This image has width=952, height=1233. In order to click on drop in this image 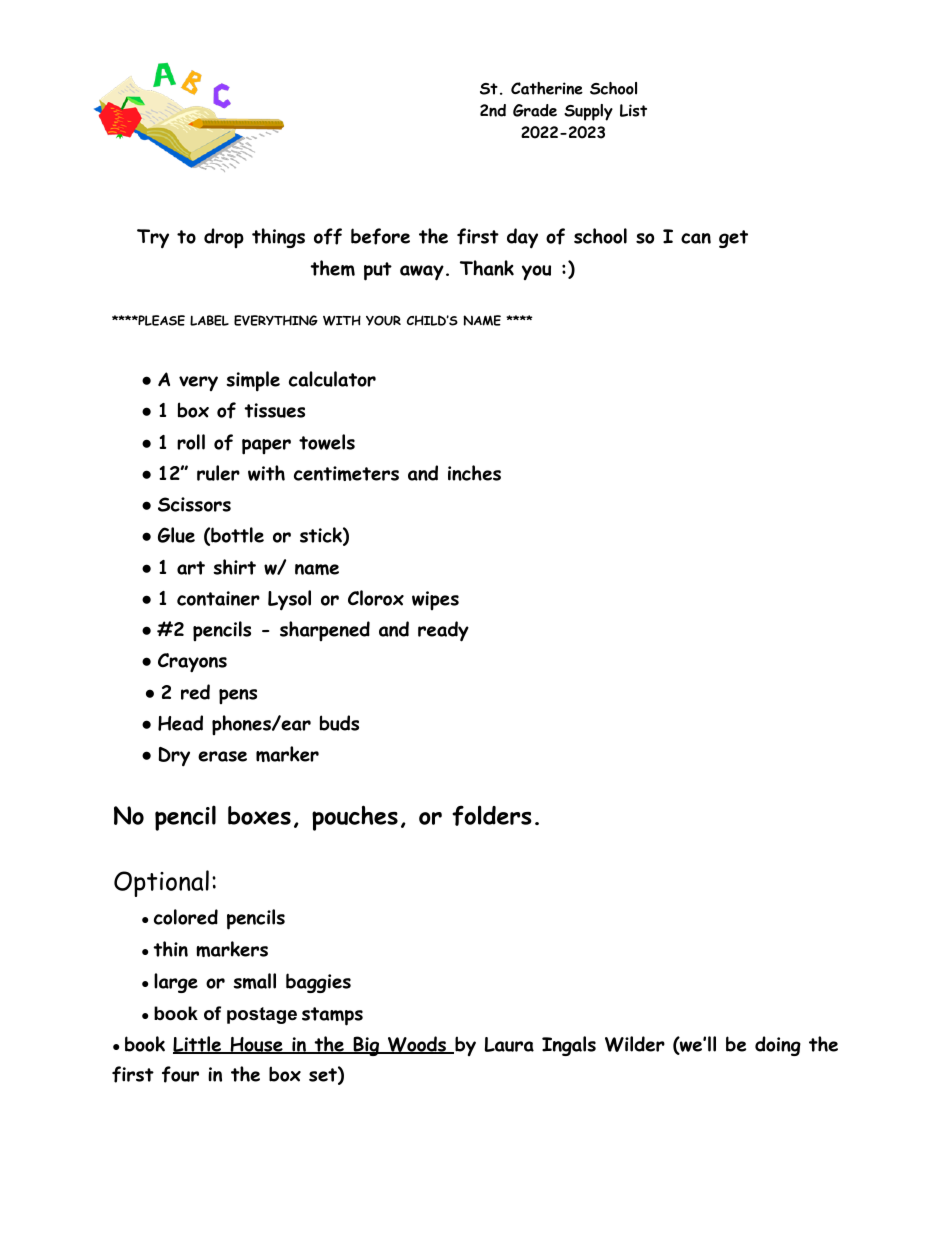, I will do `click(224, 238)`.
